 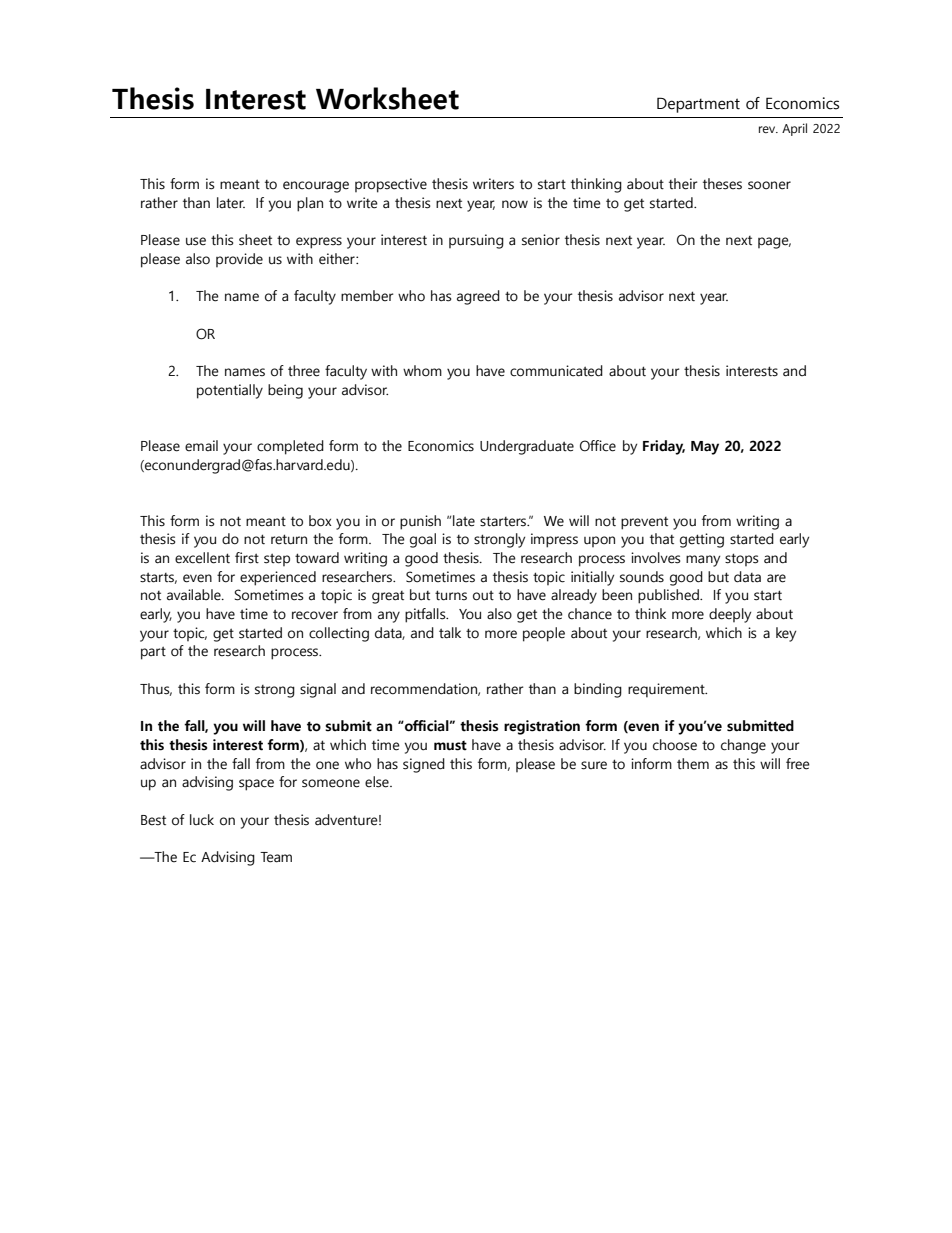 What do you see at coordinates (705, 448) in the screenshot?
I see `May` at bounding box center [705, 448].
